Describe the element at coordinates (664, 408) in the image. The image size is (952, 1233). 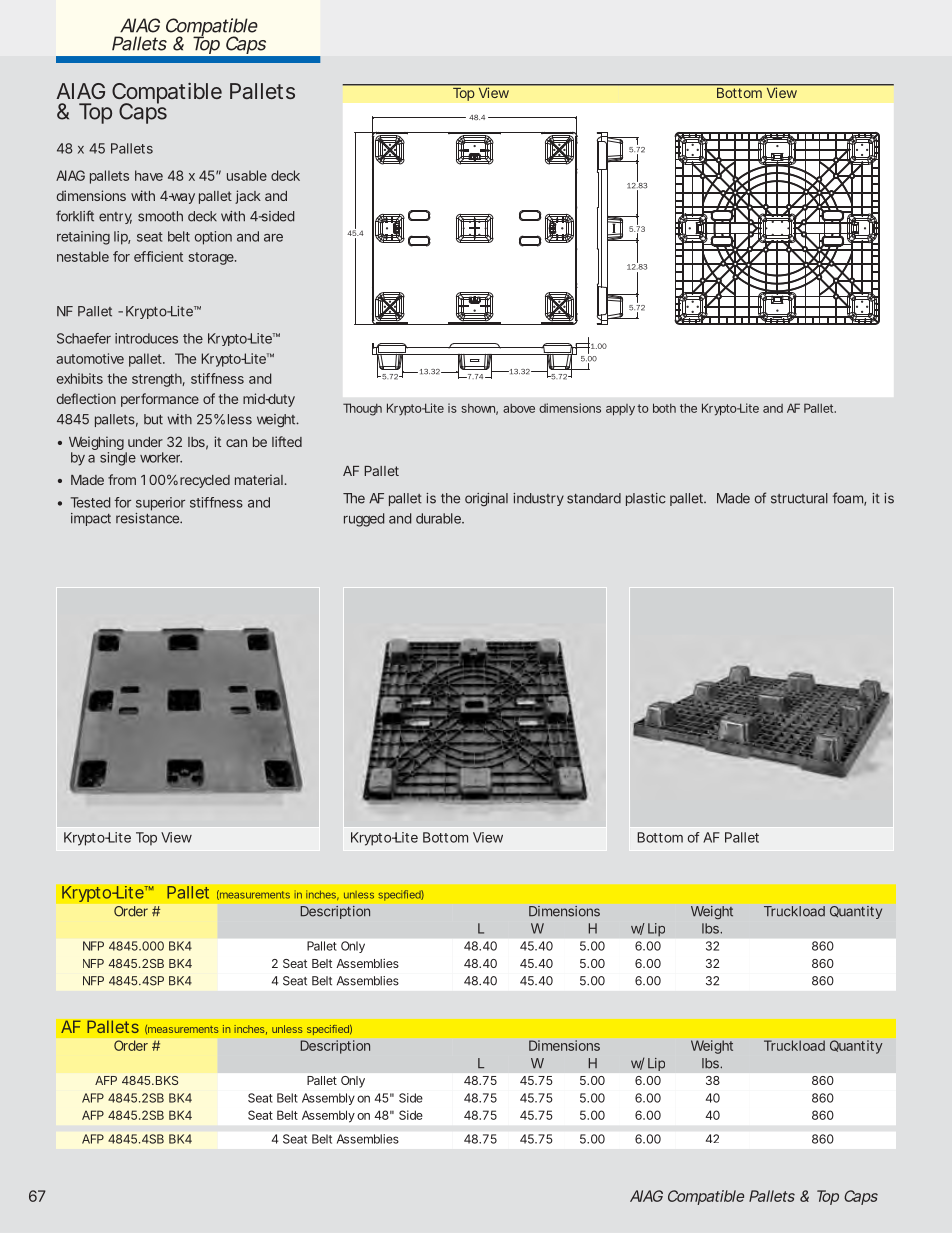
I see `both` at that location.
